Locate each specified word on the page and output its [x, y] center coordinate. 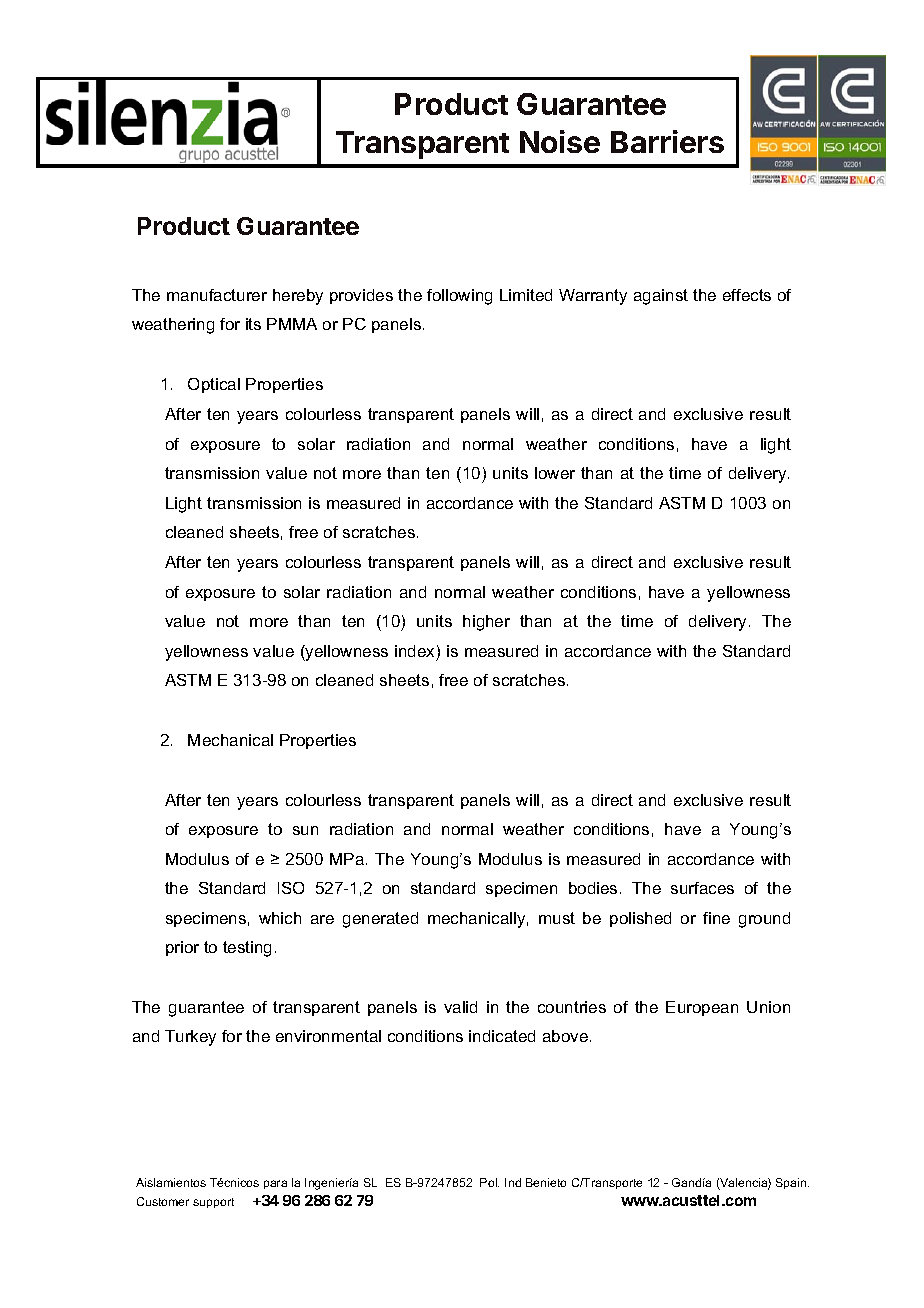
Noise [560, 141]
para [275, 1184]
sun [305, 830]
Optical [214, 385]
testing [247, 949]
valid [460, 1007]
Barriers [667, 141]
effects [747, 295]
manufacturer [217, 295]
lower [555, 473]
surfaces [702, 888]
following [459, 297]
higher [486, 623]
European [702, 1008]
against [661, 297]
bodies [593, 888]
